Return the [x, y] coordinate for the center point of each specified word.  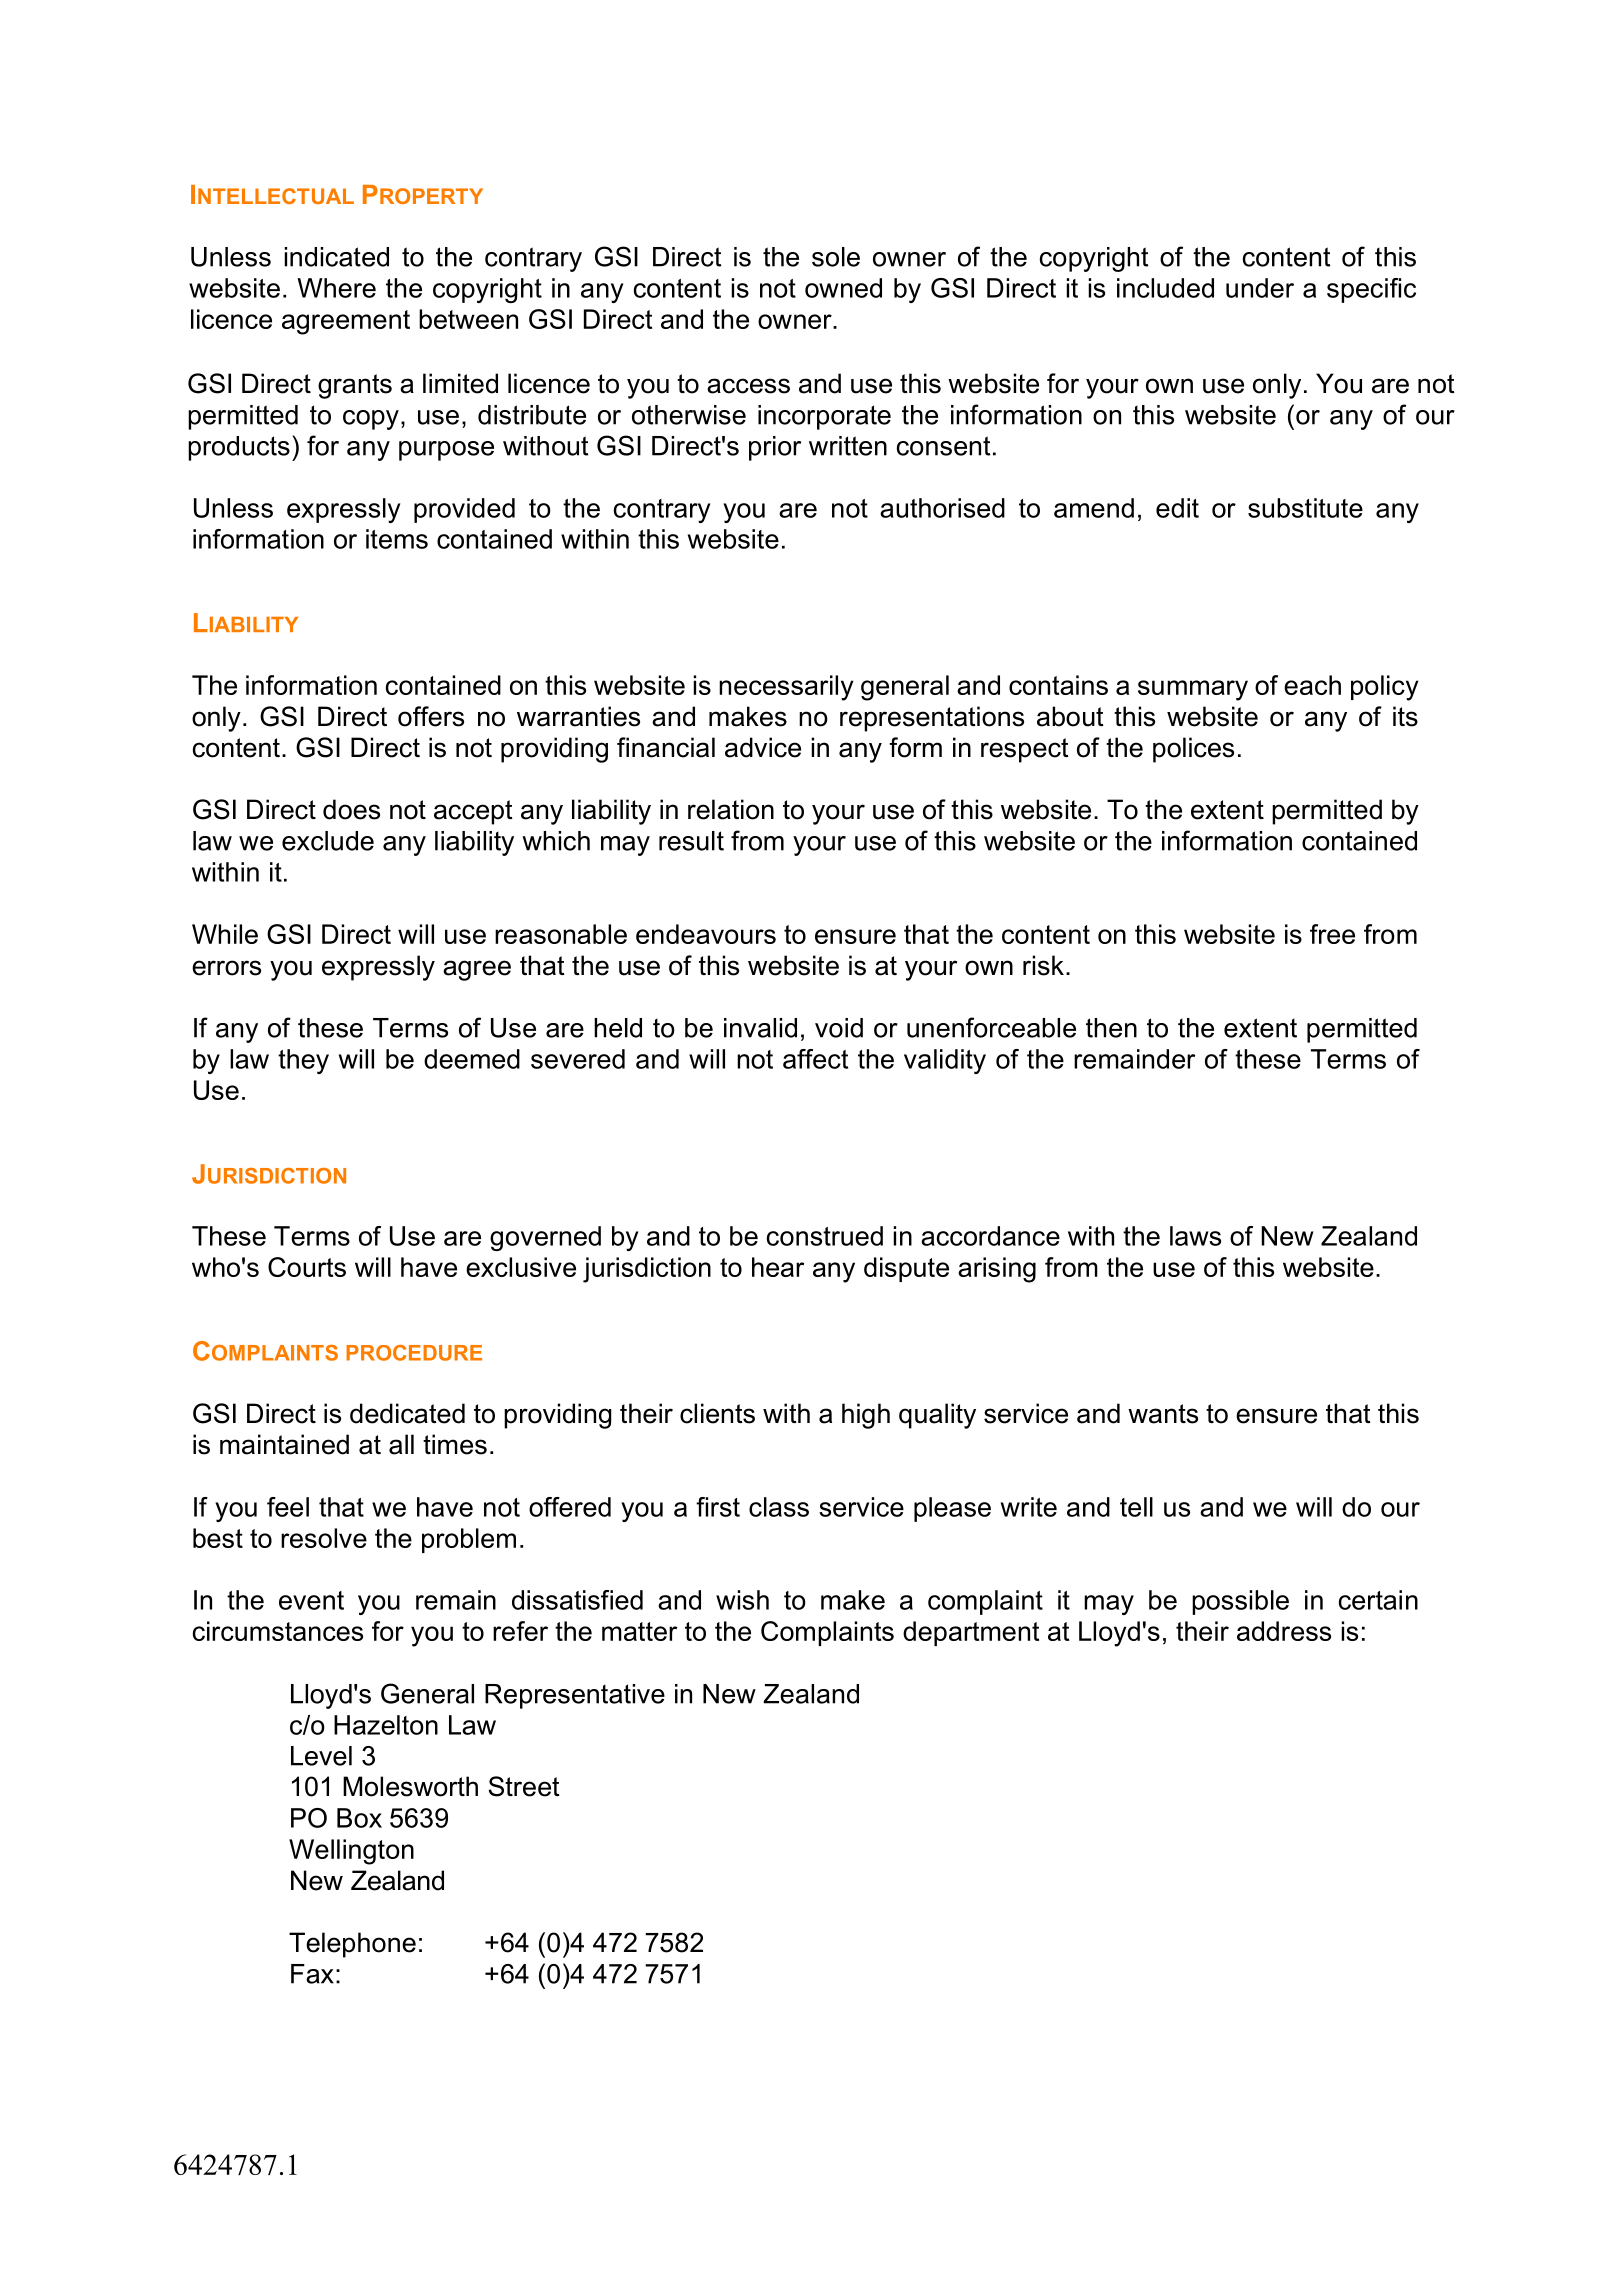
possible [1240, 1602]
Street [524, 1786]
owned [843, 288]
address [1284, 1631]
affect [815, 1059]
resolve [324, 1538]
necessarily [786, 688]
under [1260, 288]
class [779, 1507]
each [1312, 685]
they [303, 1061]
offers [431, 716]
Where [336, 288]
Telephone [352, 1945]
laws [1195, 1236]
